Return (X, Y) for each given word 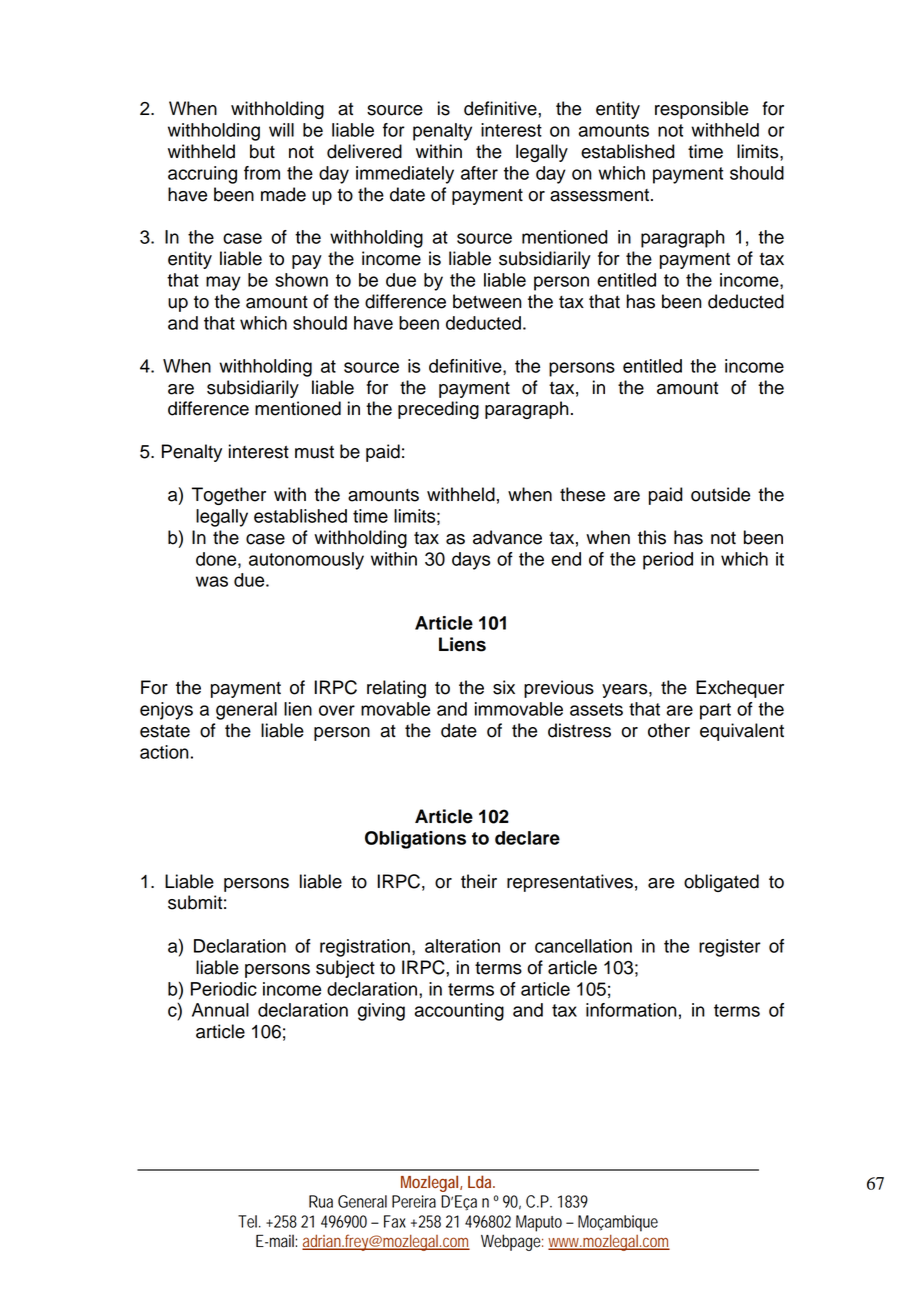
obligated (721, 883)
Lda (481, 1181)
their (479, 881)
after (479, 173)
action (164, 752)
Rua (321, 1201)
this (652, 537)
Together (229, 496)
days (471, 561)
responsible (701, 110)
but (262, 151)
